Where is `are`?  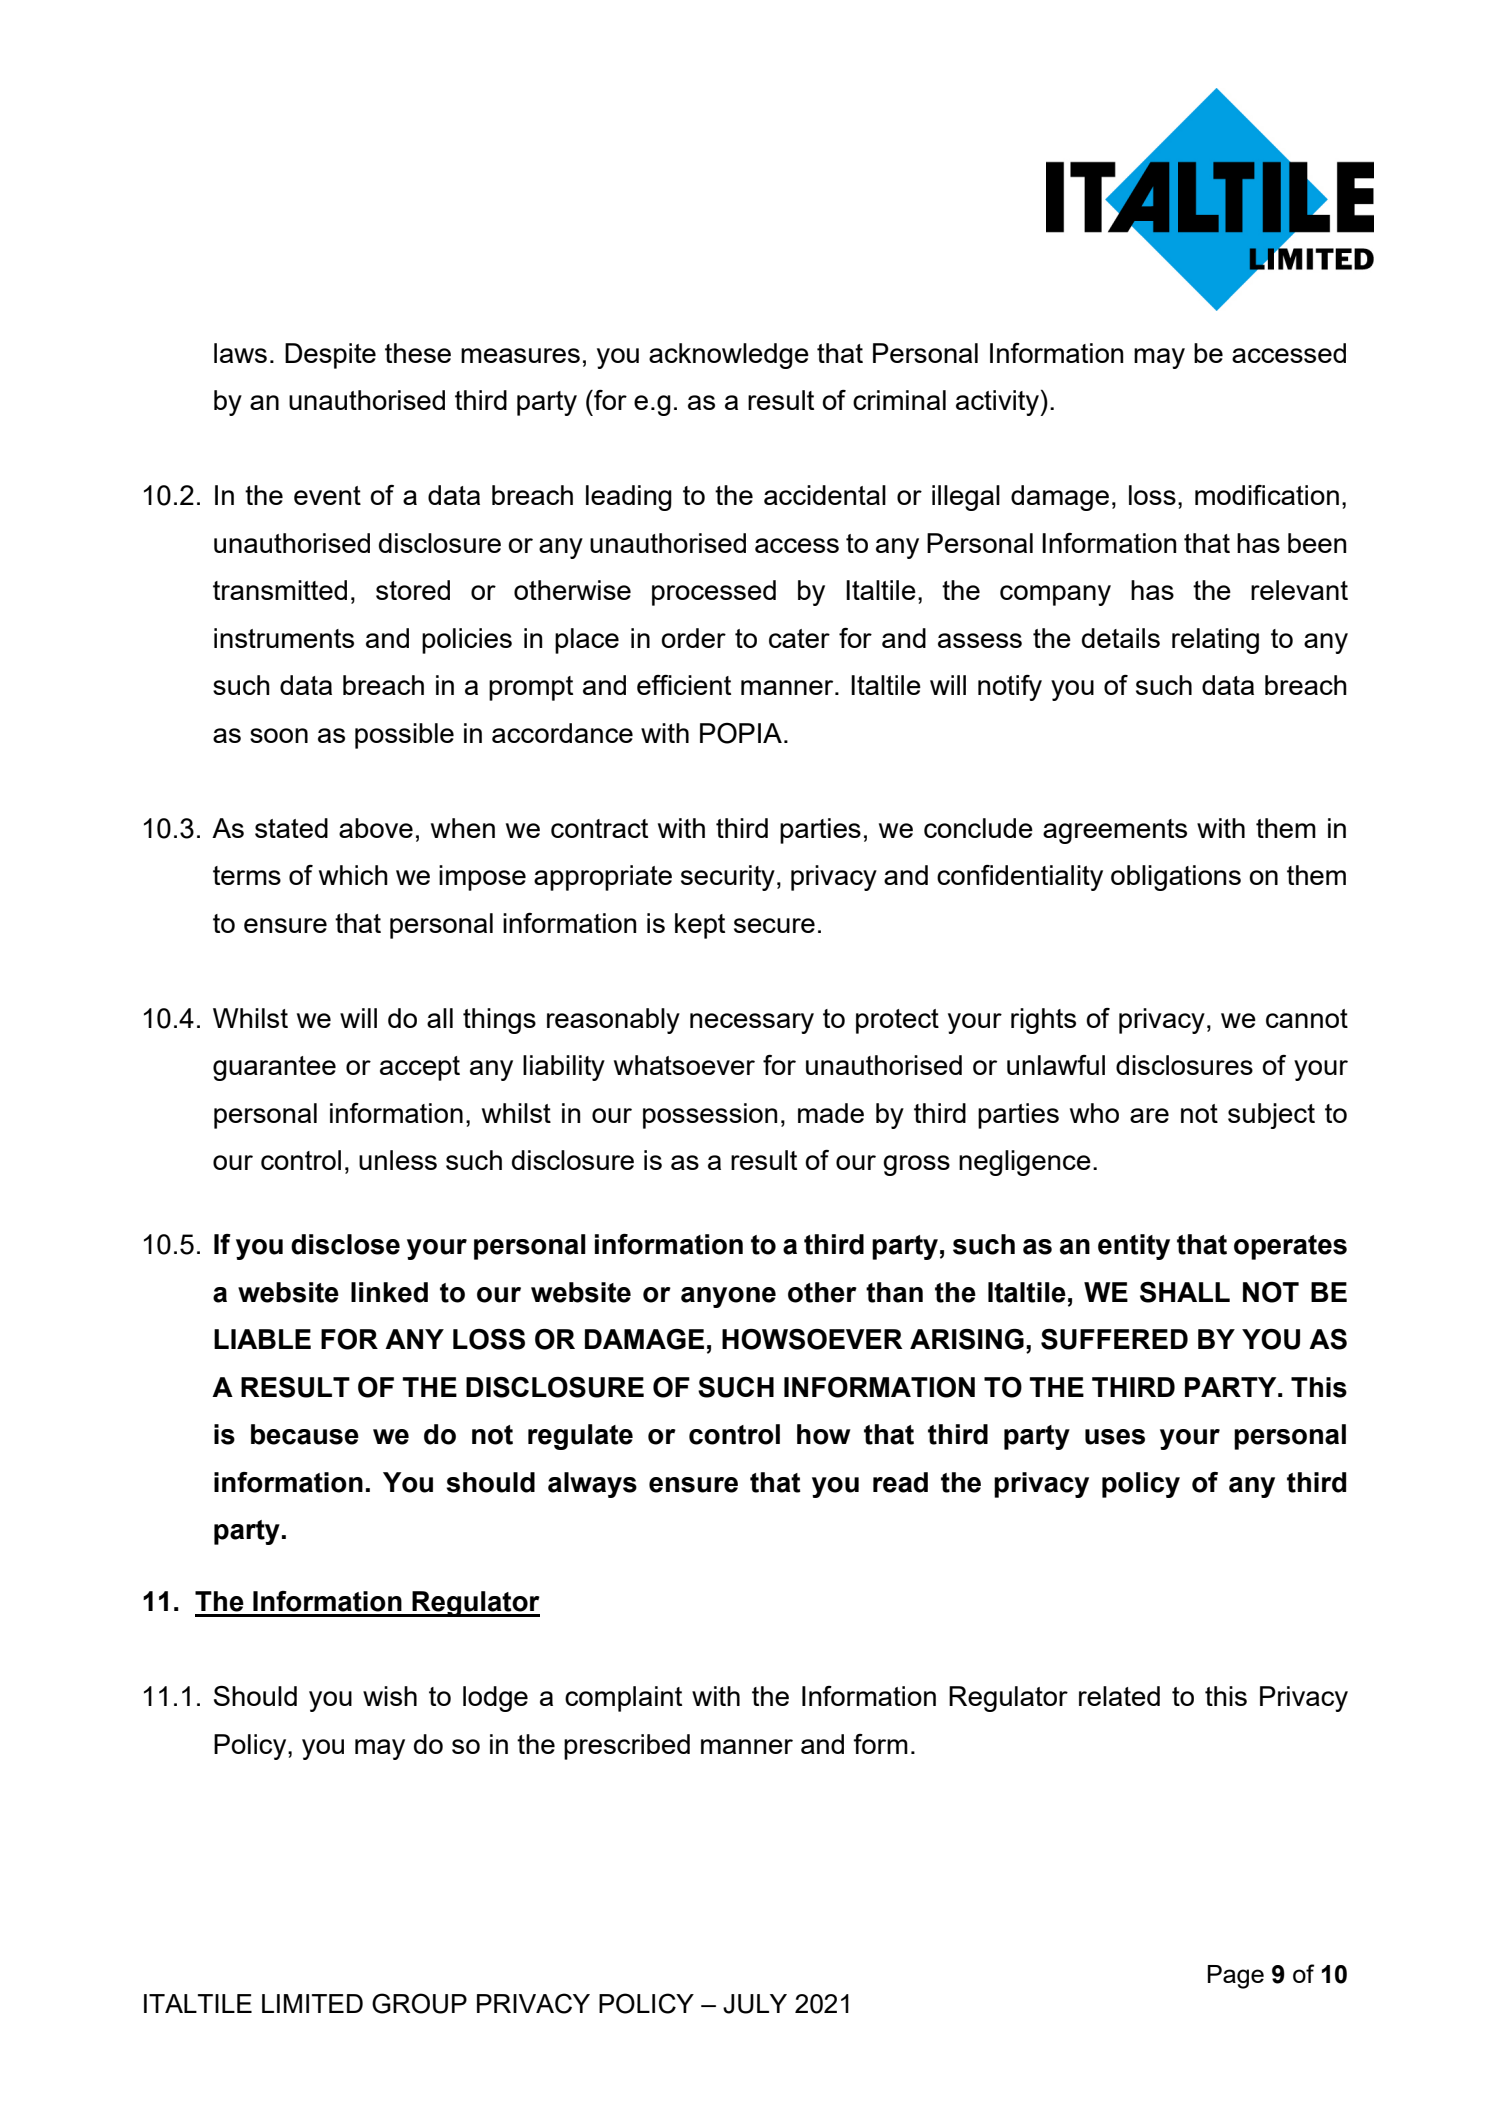
are is located at coordinates (1149, 1115).
